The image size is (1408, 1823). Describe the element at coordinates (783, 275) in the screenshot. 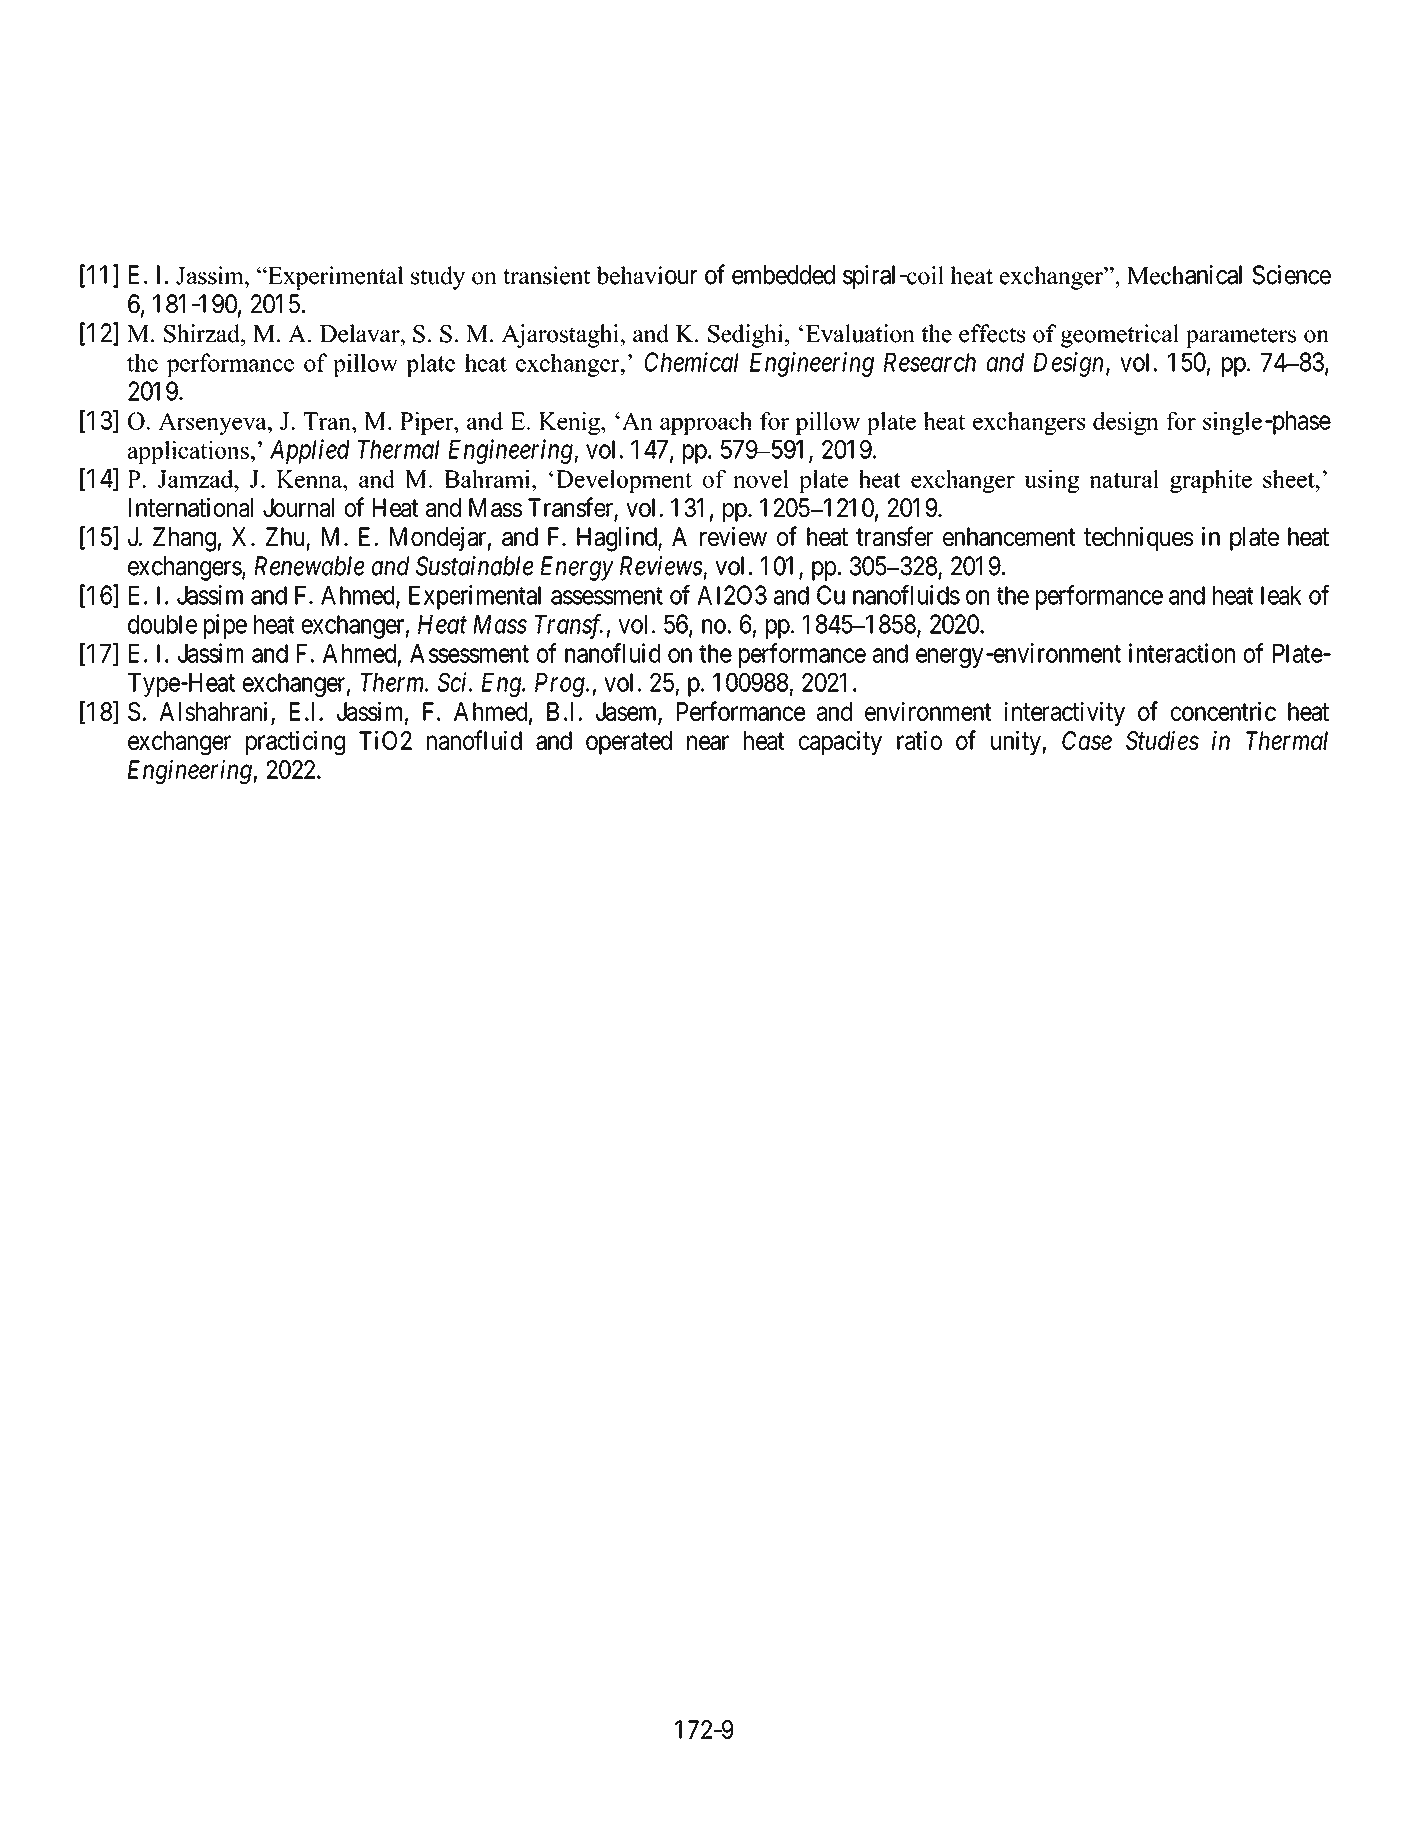

I see `embedded` at that location.
